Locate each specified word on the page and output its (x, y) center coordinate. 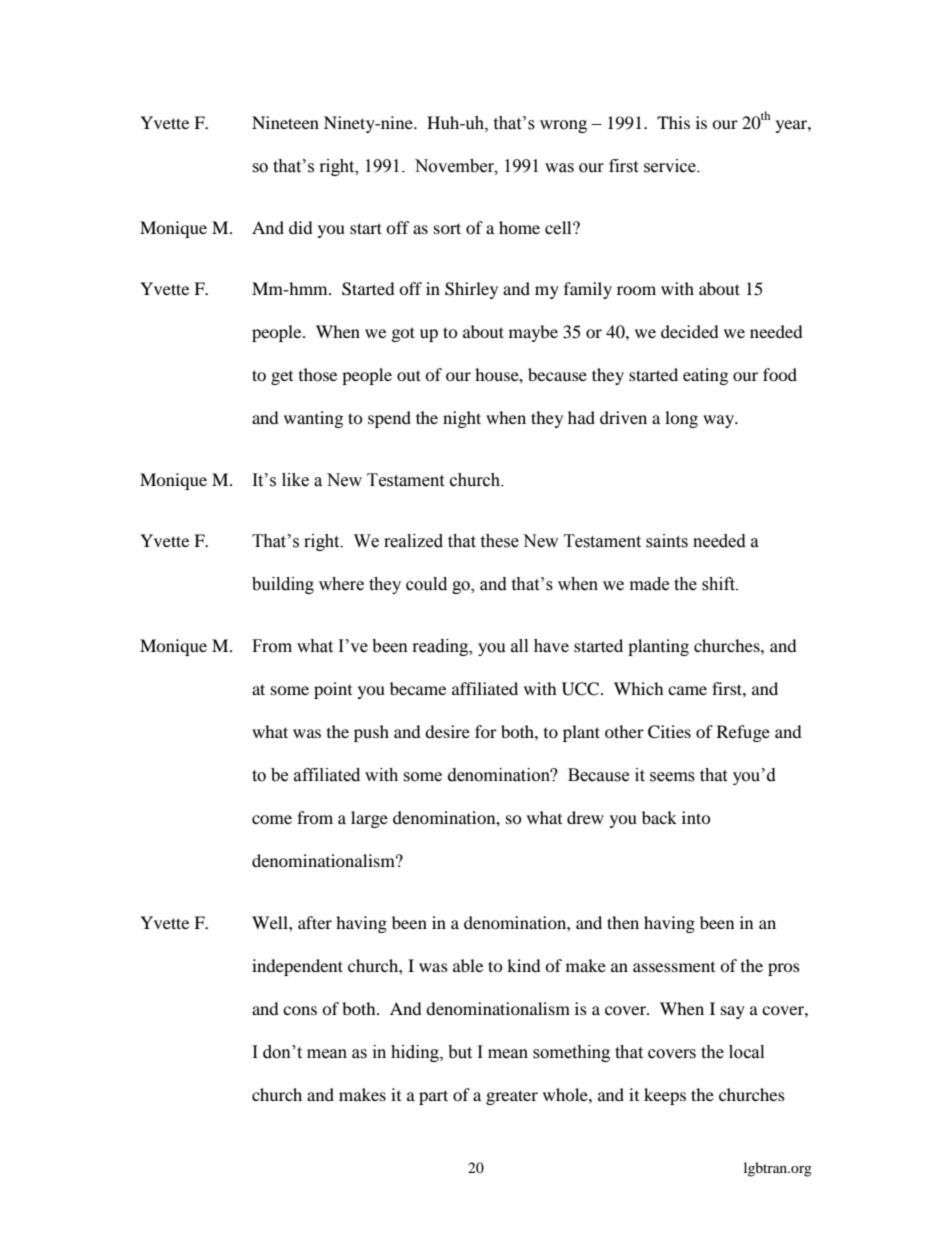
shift (719, 584)
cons (300, 1010)
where (341, 584)
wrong (563, 126)
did (301, 227)
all (519, 646)
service (671, 166)
